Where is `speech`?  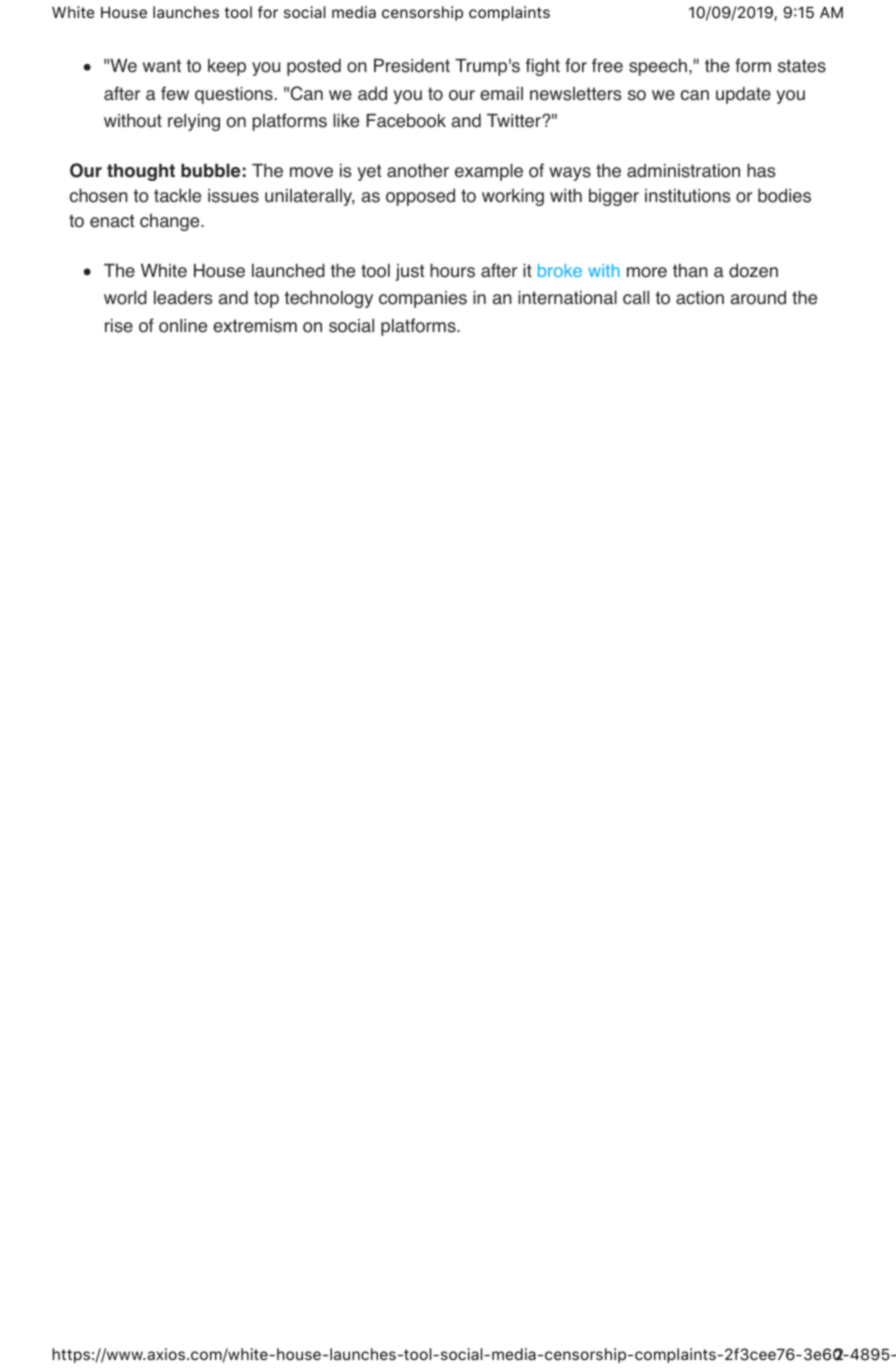
speech is located at coordinates (658, 67).
